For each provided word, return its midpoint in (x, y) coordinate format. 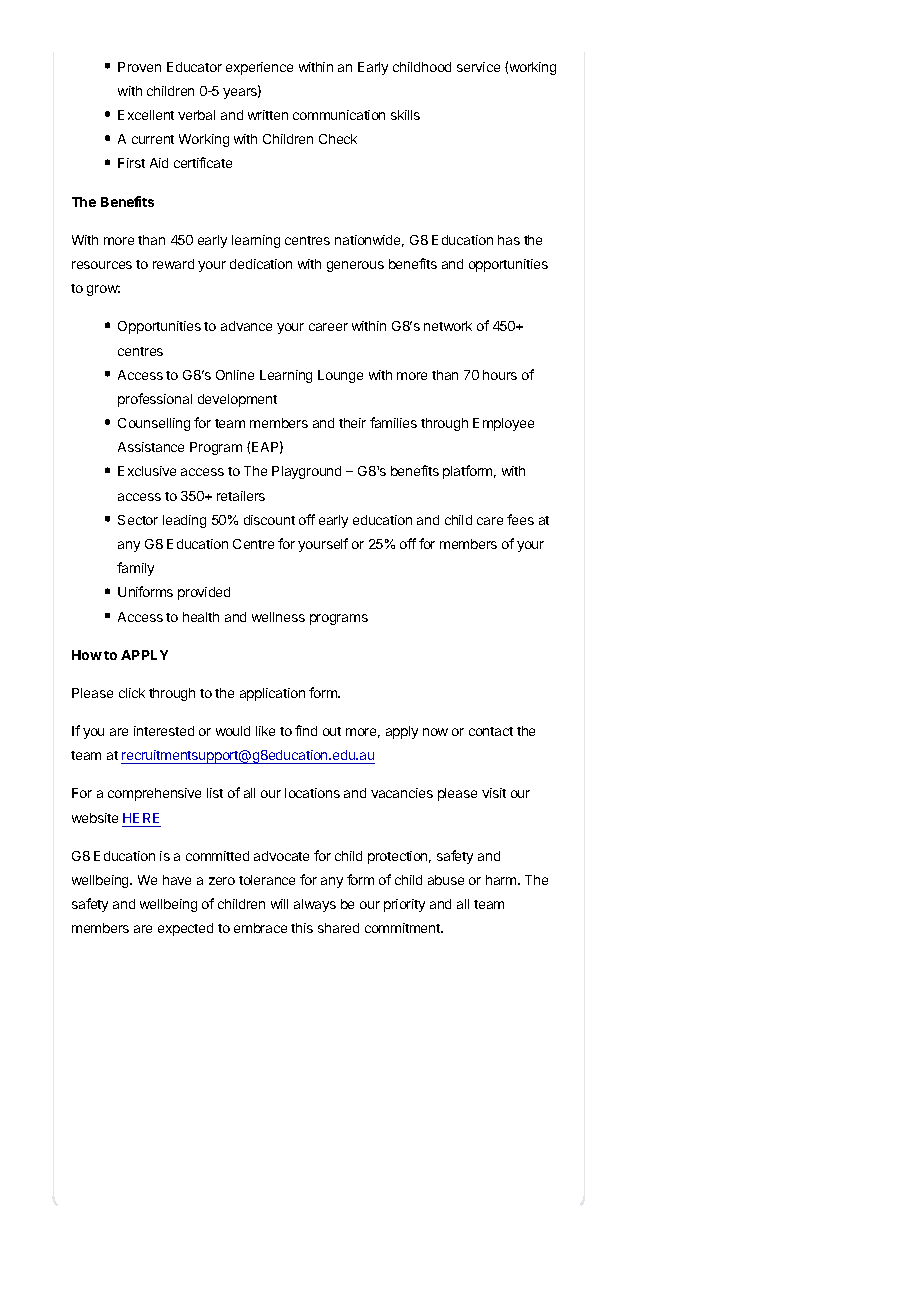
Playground (306, 472)
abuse (446, 880)
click (132, 693)
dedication (261, 264)
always (315, 905)
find (306, 730)
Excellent (146, 115)
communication (339, 115)
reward (173, 264)
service (478, 67)
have (177, 880)
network (448, 326)
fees (520, 519)
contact (491, 731)
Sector (138, 520)
